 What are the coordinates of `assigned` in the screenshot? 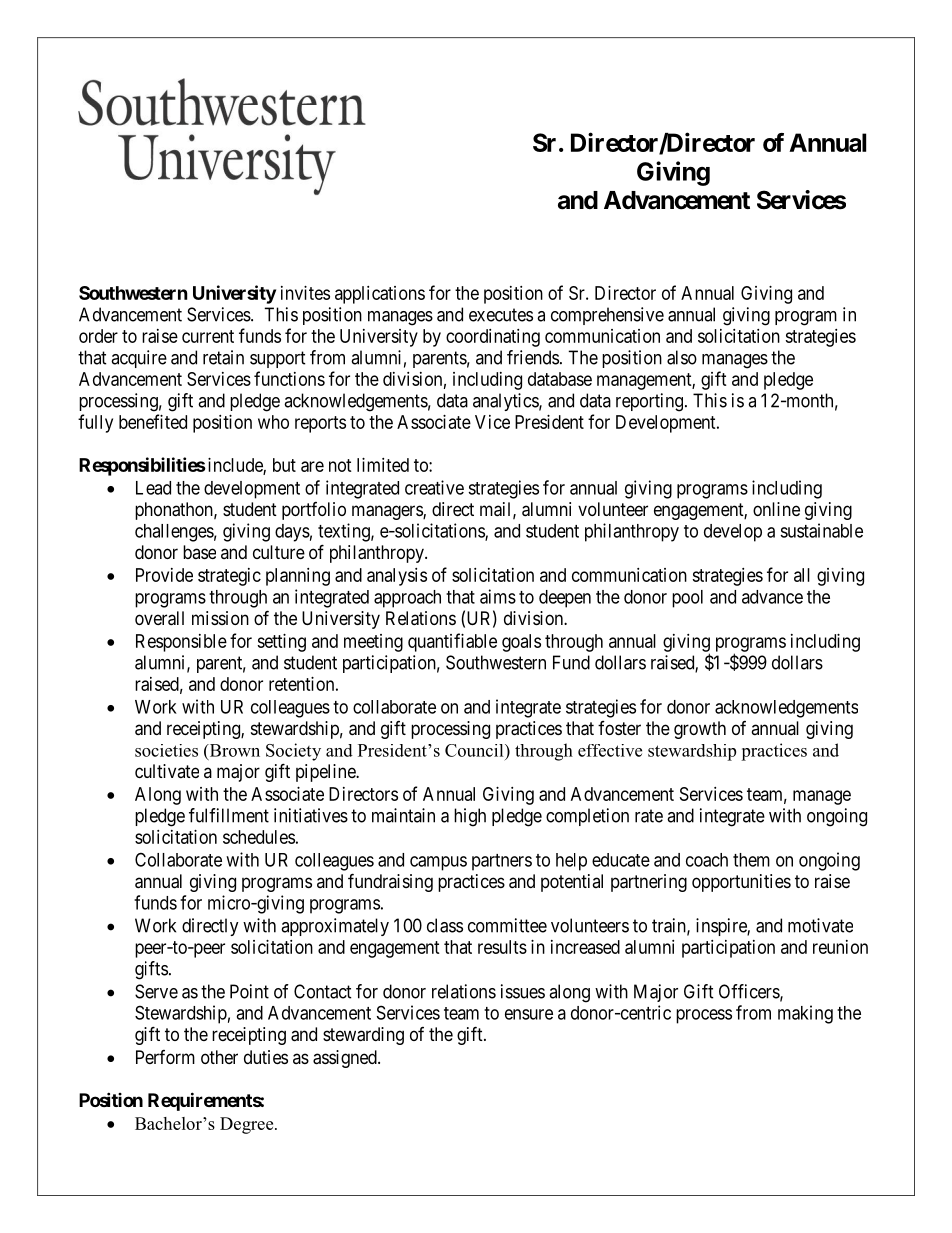 It's located at (346, 1059).
